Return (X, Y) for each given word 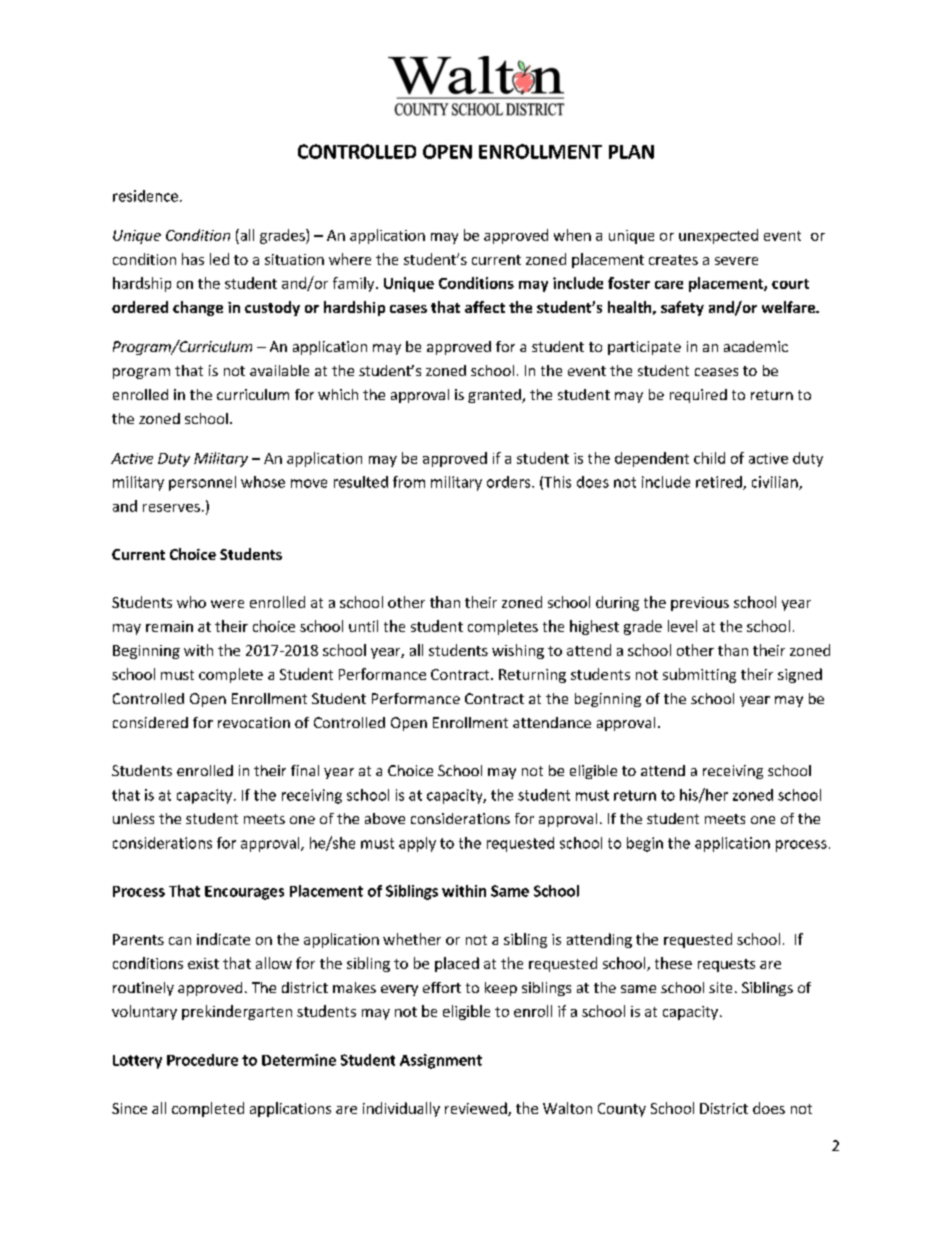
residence (145, 196)
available (279, 370)
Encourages (244, 893)
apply (417, 844)
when (572, 235)
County (622, 1110)
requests (726, 965)
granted (495, 396)
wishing (518, 651)
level (682, 626)
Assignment (441, 1061)
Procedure (202, 1060)
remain (169, 626)
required (698, 396)
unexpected (718, 236)
